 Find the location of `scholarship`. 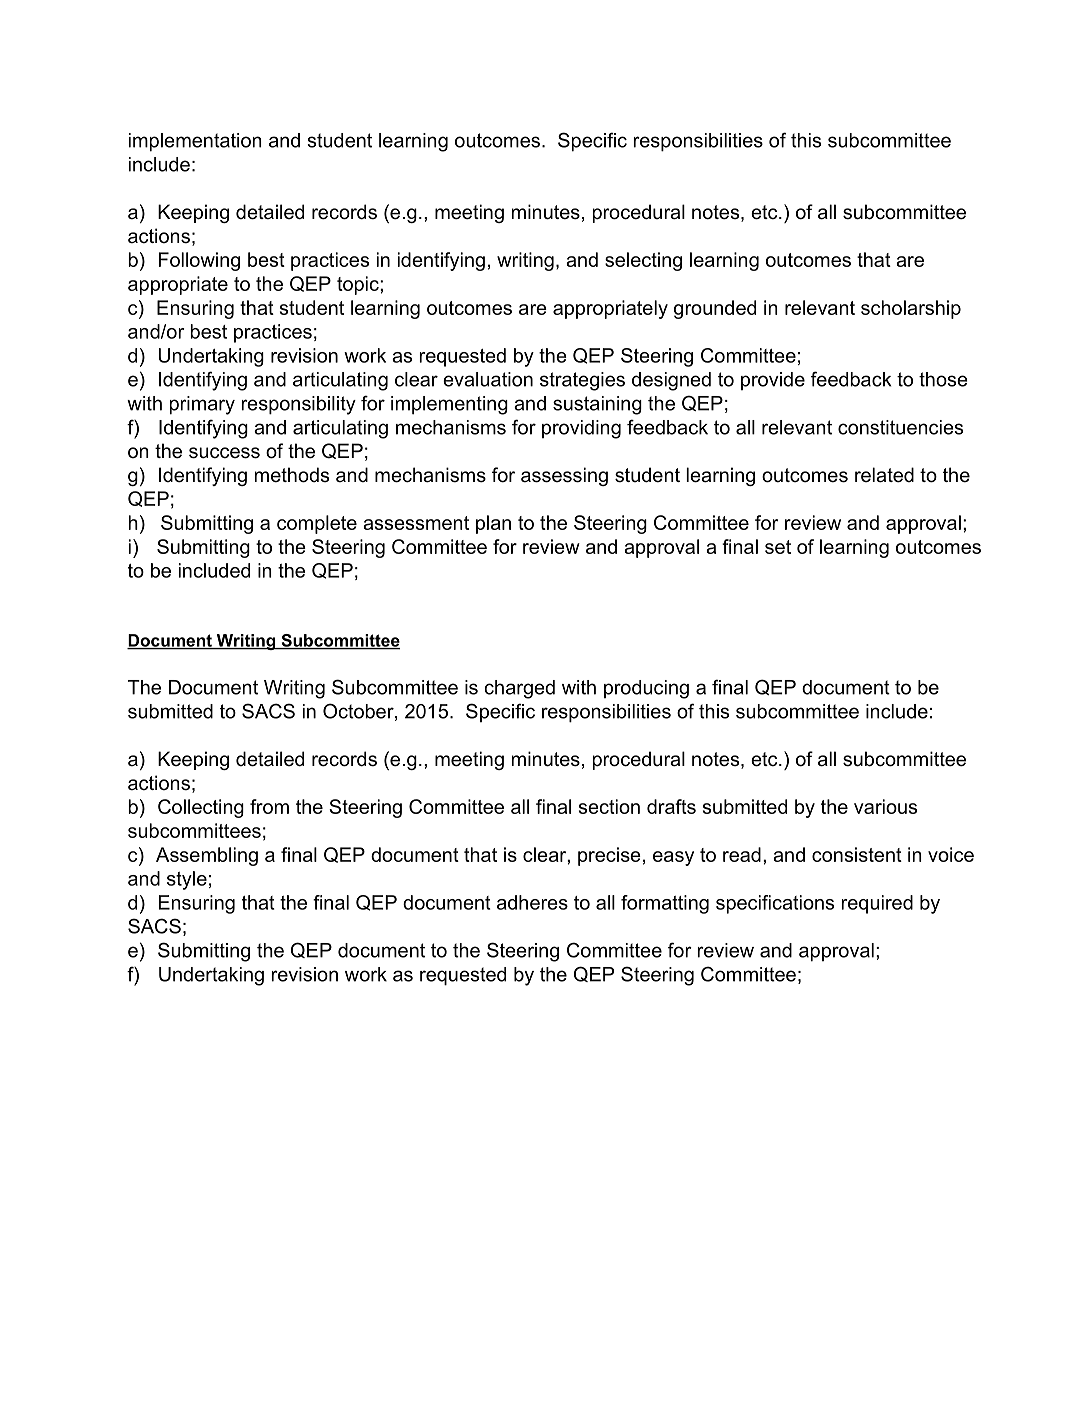

scholarship is located at coordinates (911, 309).
